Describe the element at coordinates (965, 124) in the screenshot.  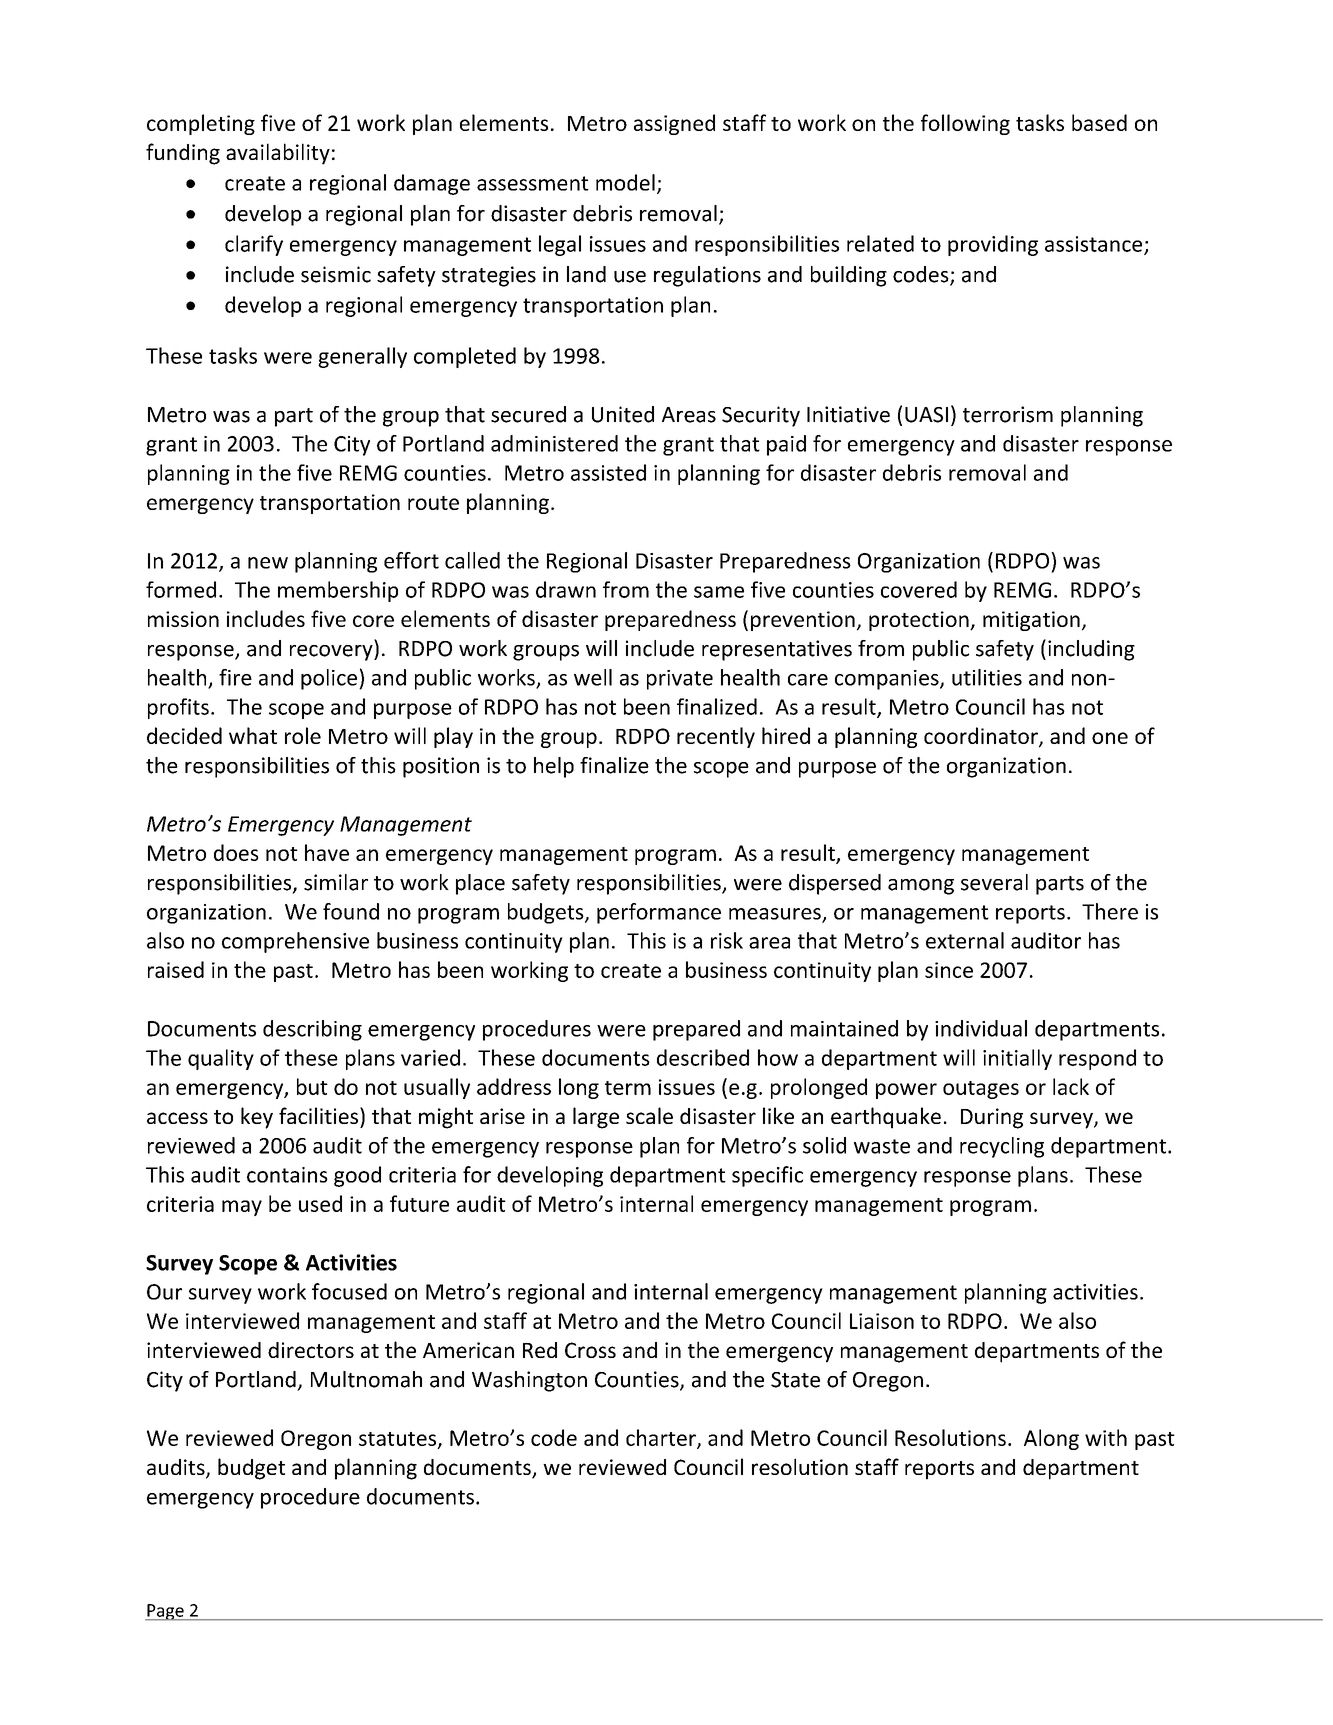
I see `following` at that location.
